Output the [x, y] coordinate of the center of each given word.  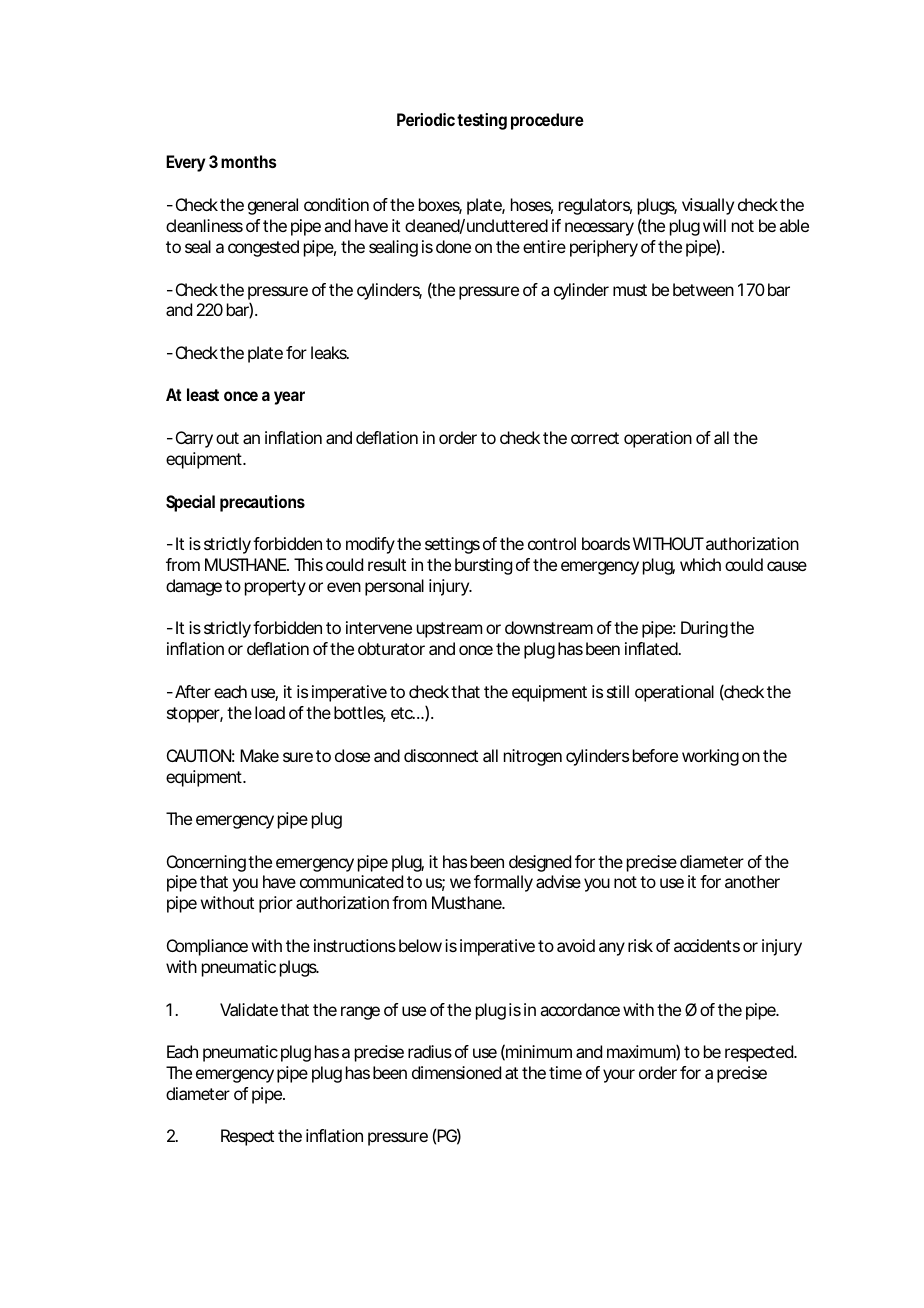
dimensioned [456, 1072]
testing [482, 121]
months [248, 161]
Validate [249, 1009]
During [704, 629]
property [275, 588]
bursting [483, 566]
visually [708, 206]
